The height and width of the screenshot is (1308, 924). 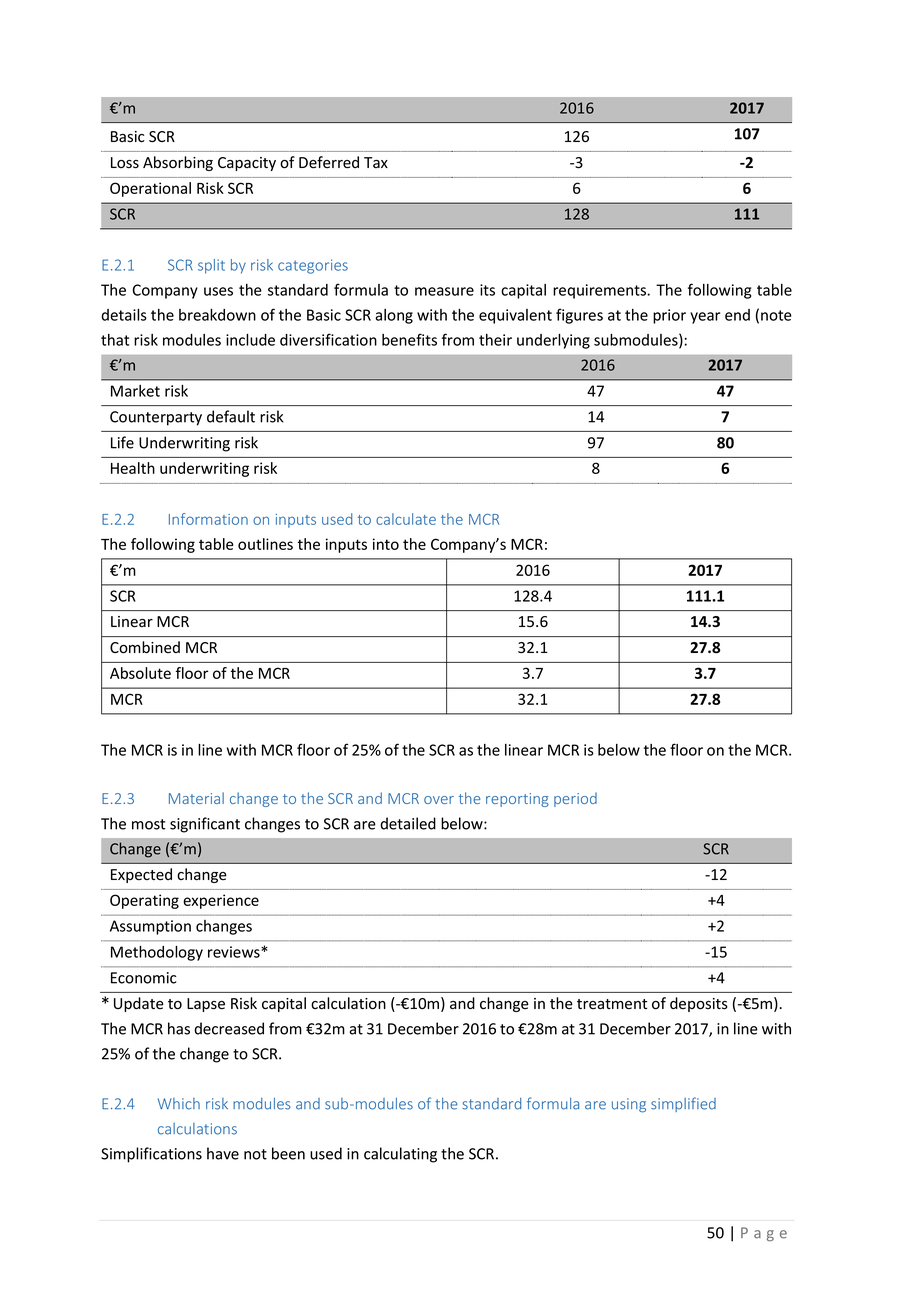 What do you see at coordinates (145, 647) in the screenshot?
I see `Combined` at bounding box center [145, 647].
